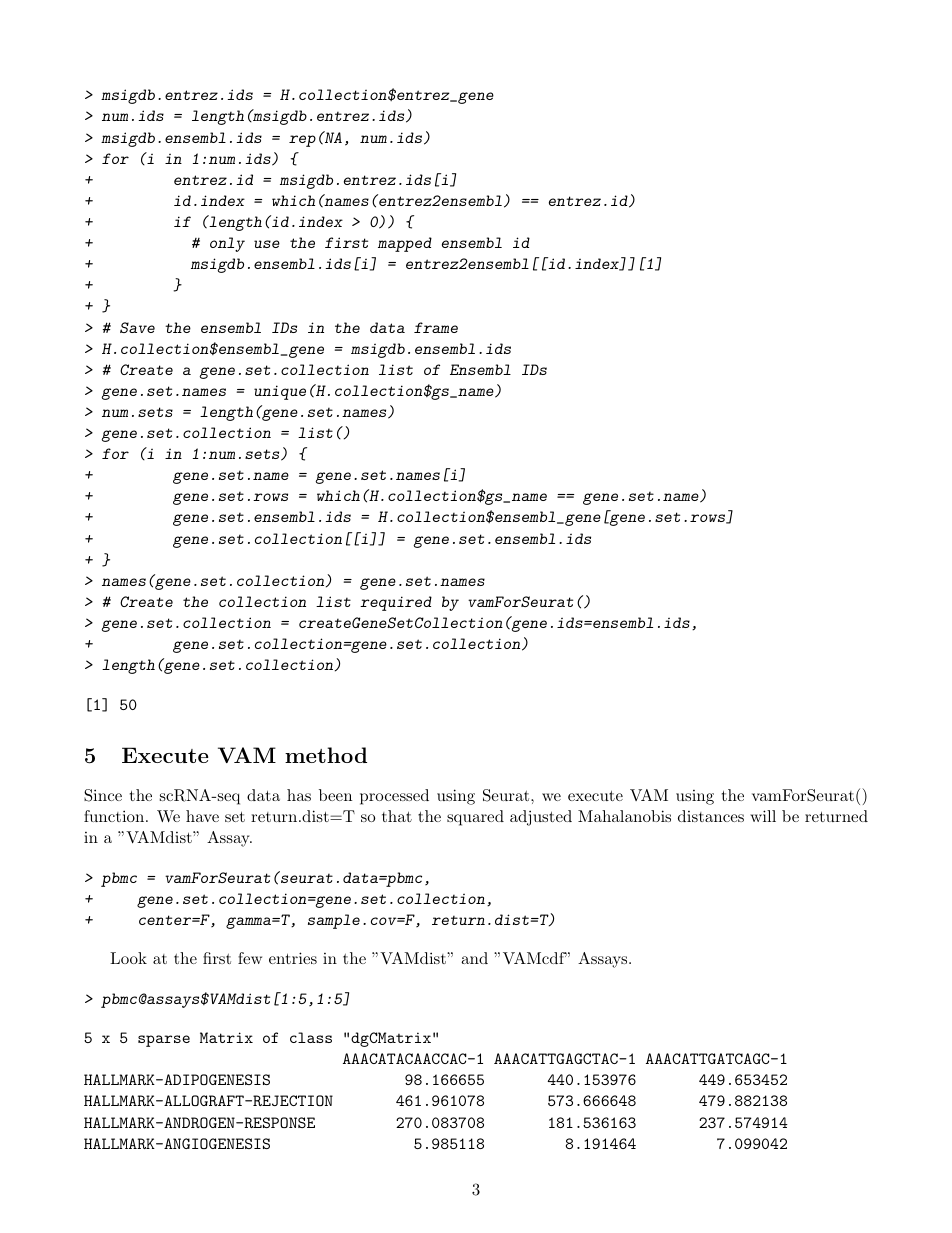 The height and width of the page is (1233, 952). Describe the element at coordinates (436, 327) in the page. I see `frame` at that location.
